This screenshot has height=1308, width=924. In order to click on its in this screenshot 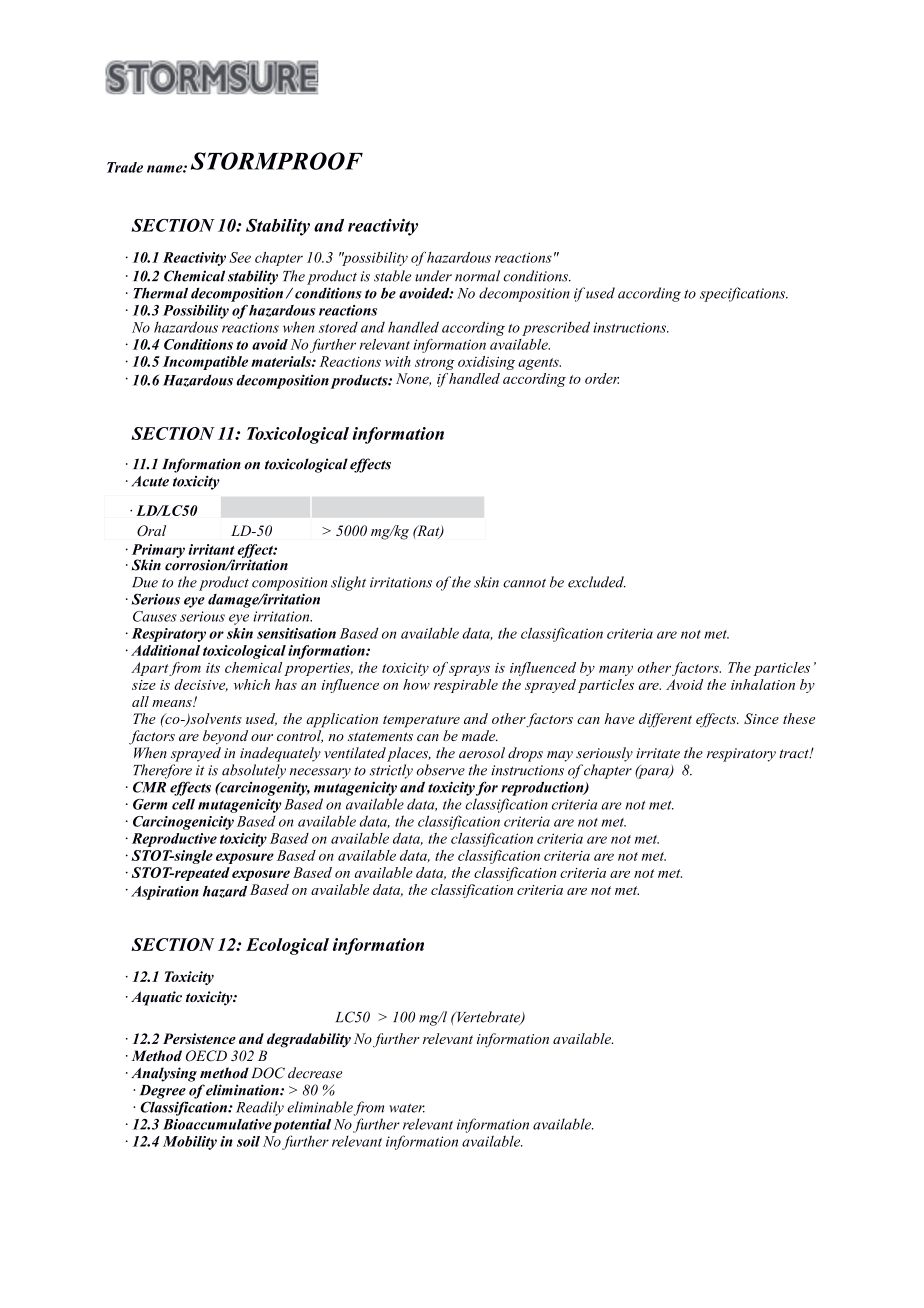, I will do `click(213, 668)`.
